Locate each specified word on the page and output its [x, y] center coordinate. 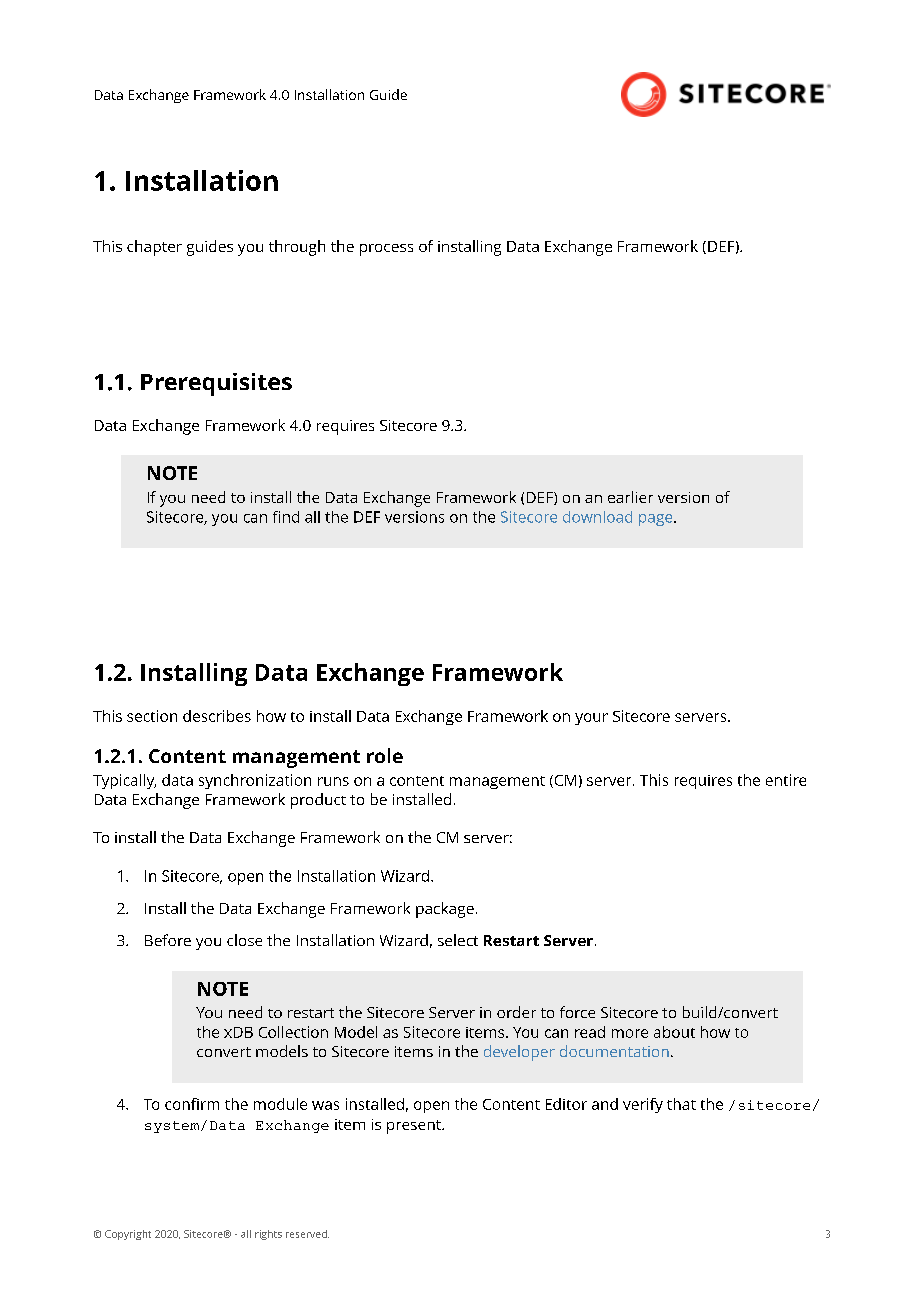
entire [786, 780]
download [597, 517]
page [657, 520]
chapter [154, 248]
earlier [630, 497]
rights [268, 1235]
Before [168, 940]
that [681, 1104]
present [415, 1127]
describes [217, 716]
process [386, 250]
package [445, 910]
